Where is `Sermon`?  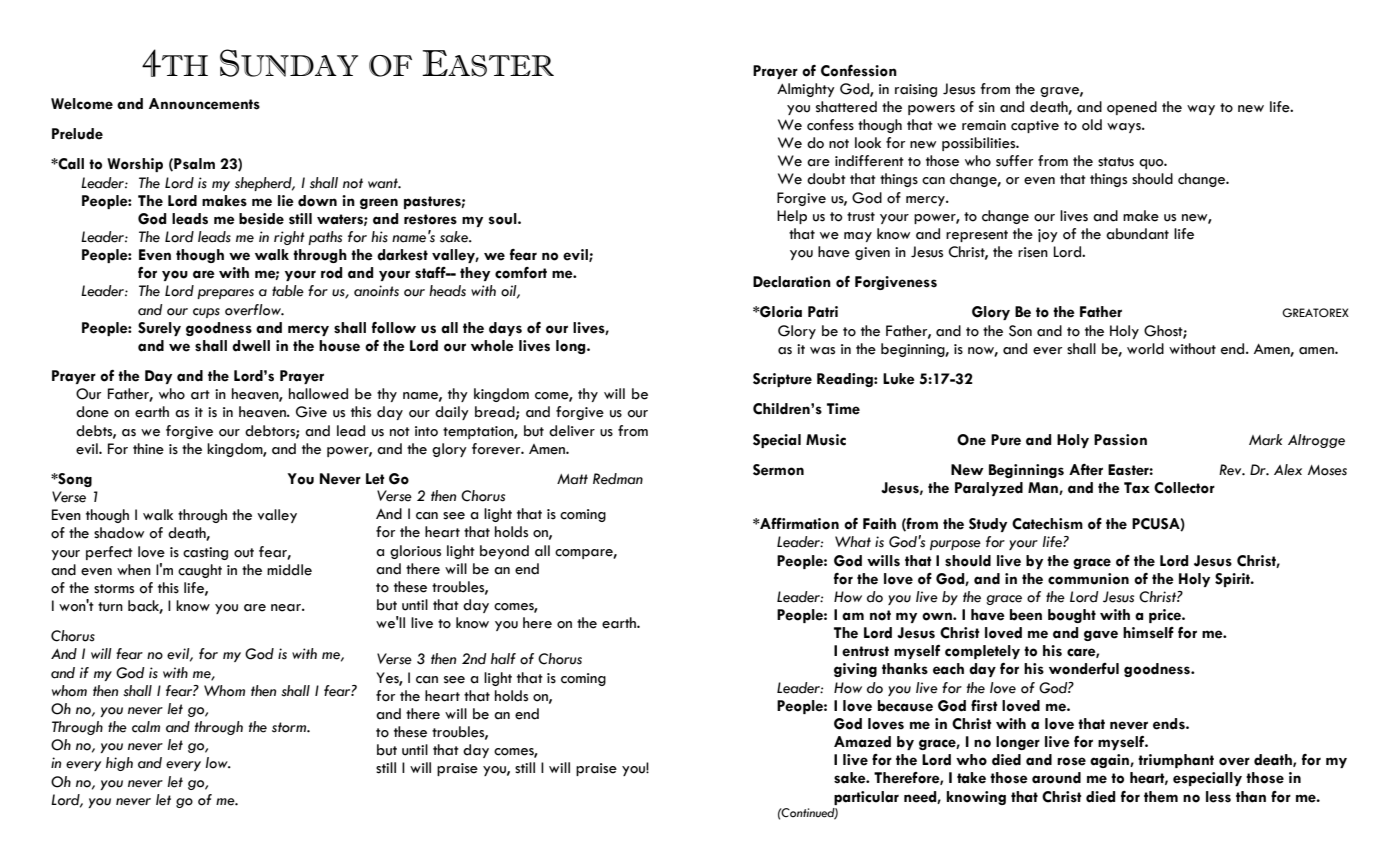
Sermon is located at coordinates (778, 470).
